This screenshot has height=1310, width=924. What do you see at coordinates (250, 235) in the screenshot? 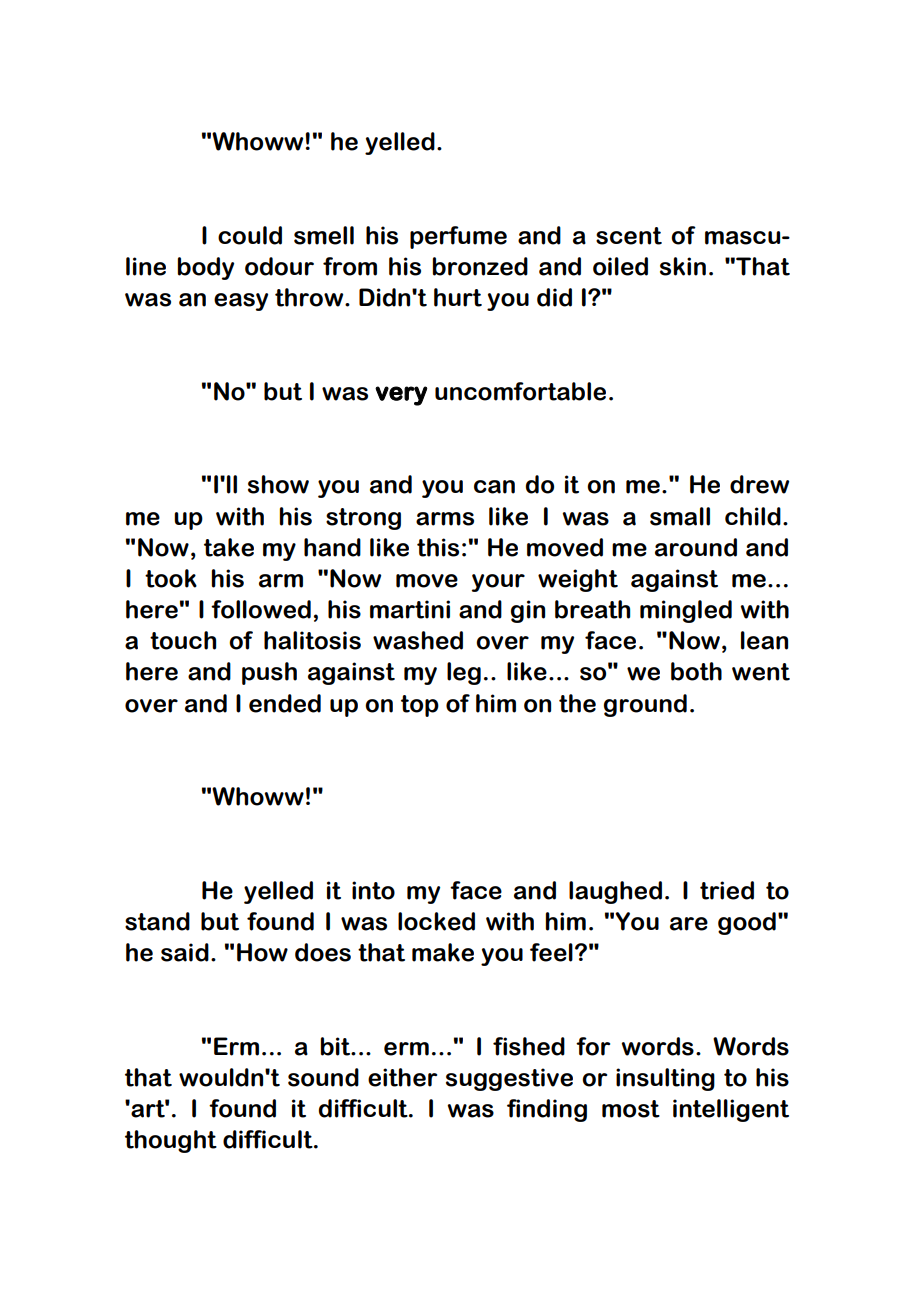
I see `could` at bounding box center [250, 235].
